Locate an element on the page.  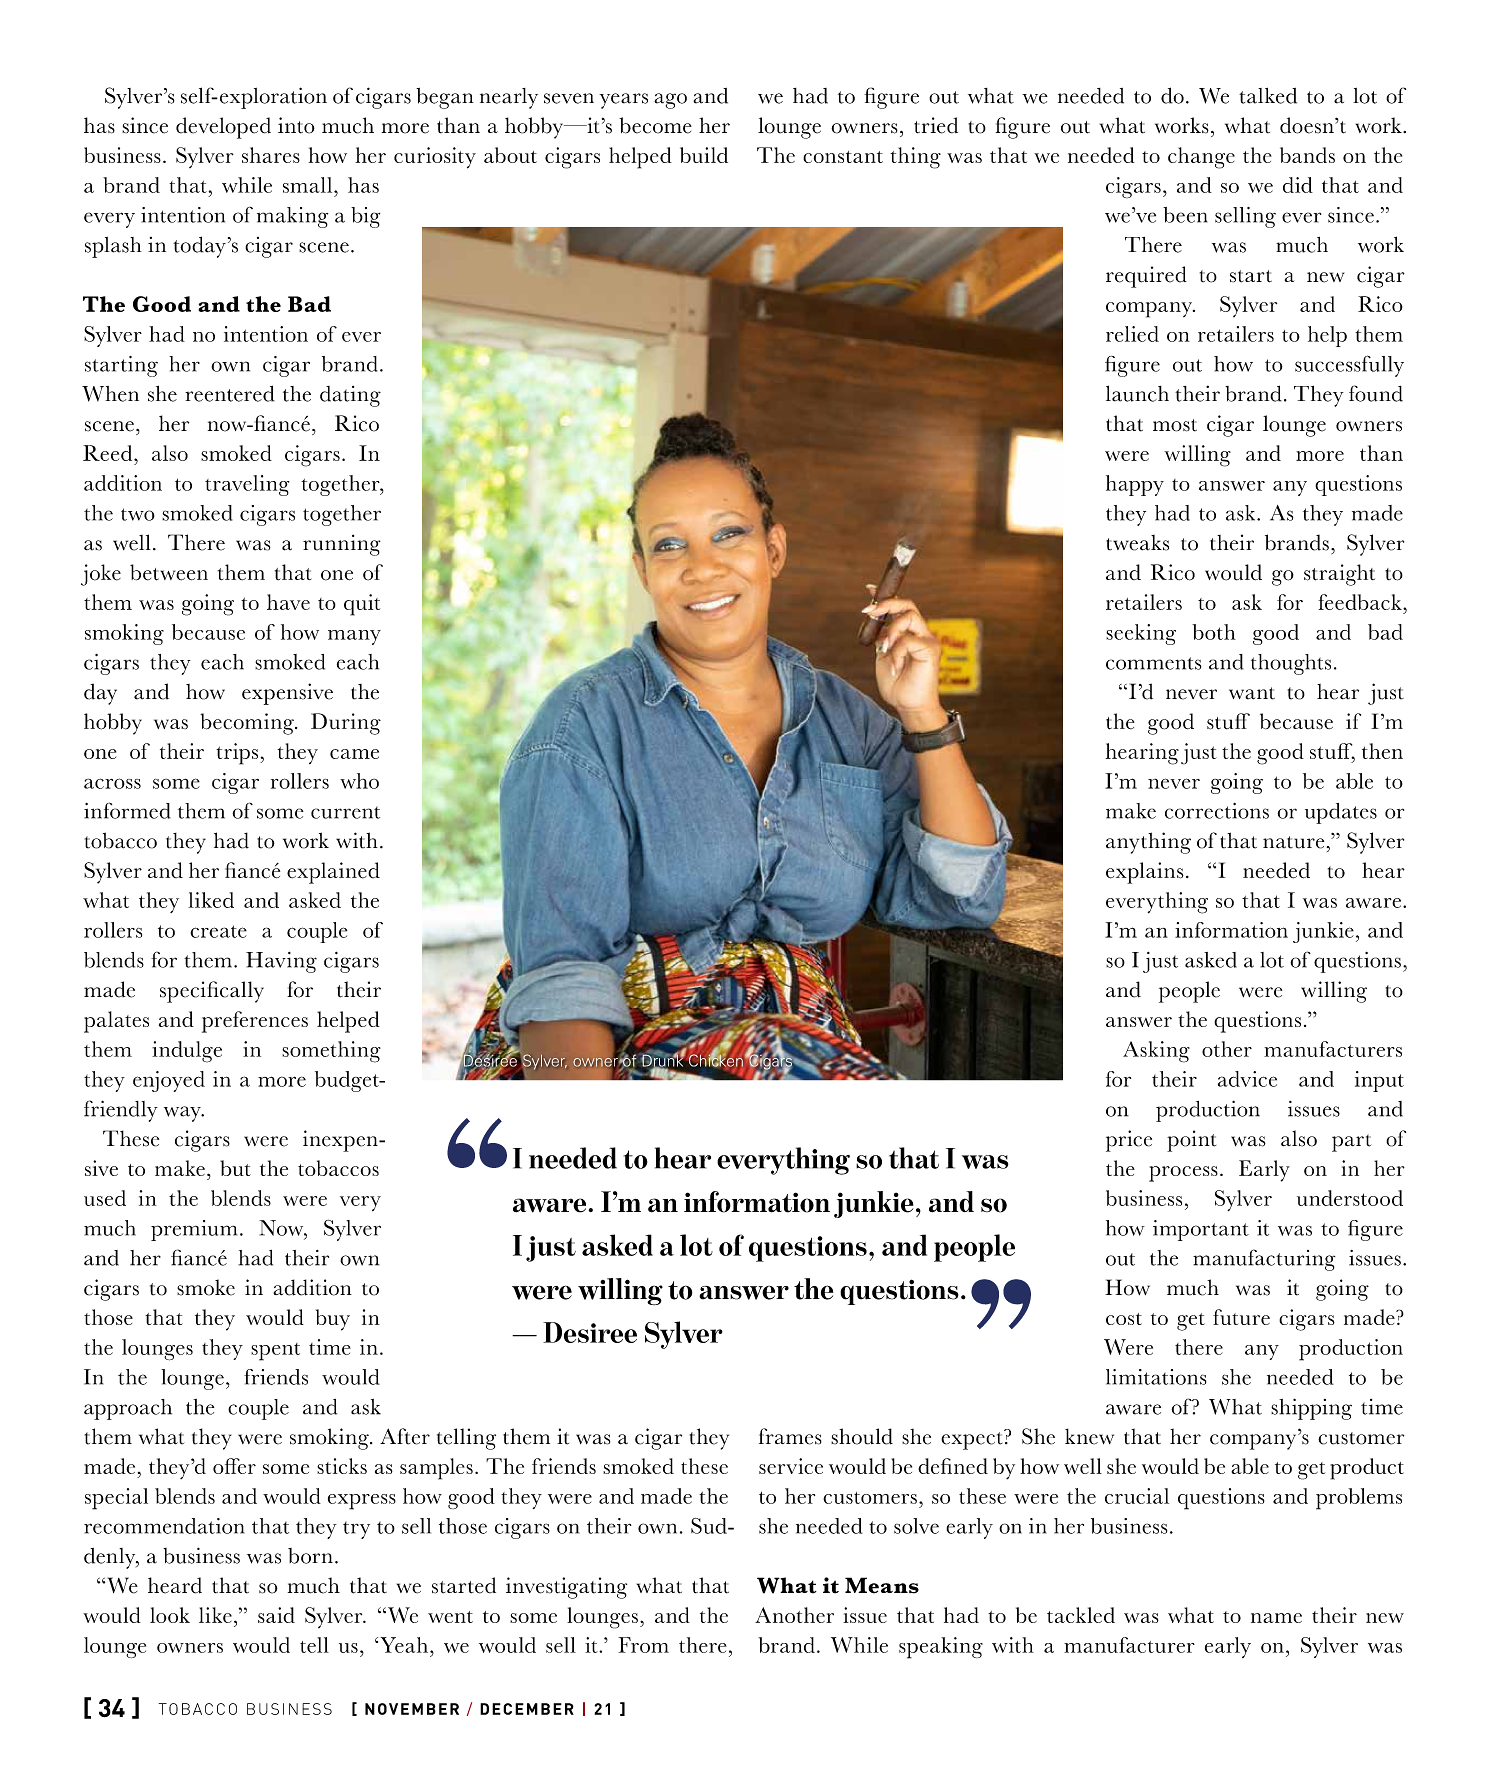
but is located at coordinates (235, 1168).
